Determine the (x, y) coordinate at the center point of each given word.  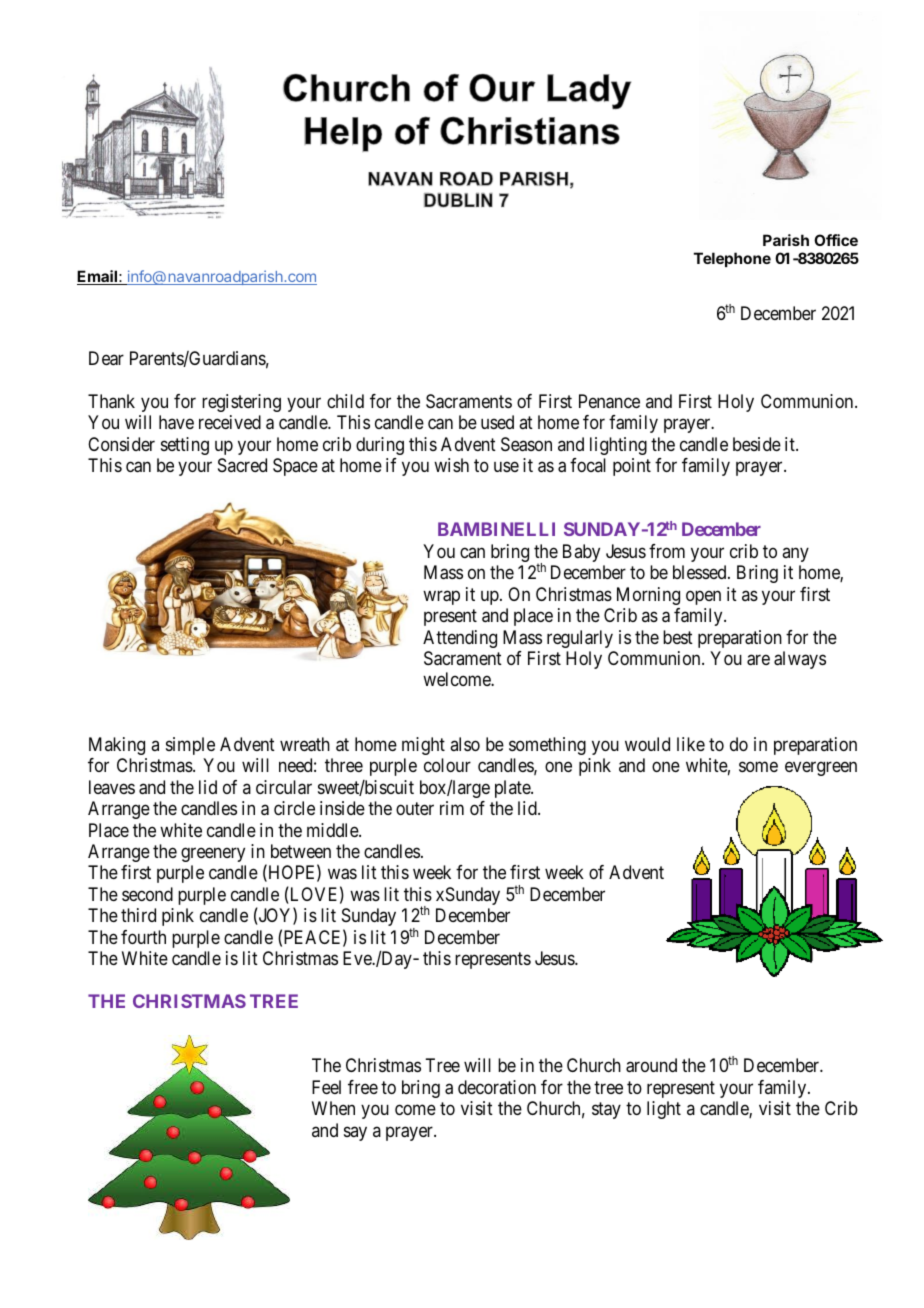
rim (452, 808)
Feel (326, 1087)
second (147, 894)
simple (190, 746)
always (800, 660)
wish (451, 465)
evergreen (821, 769)
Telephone (732, 259)
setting (185, 446)
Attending (460, 639)
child (345, 401)
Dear (106, 358)
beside (757, 444)
